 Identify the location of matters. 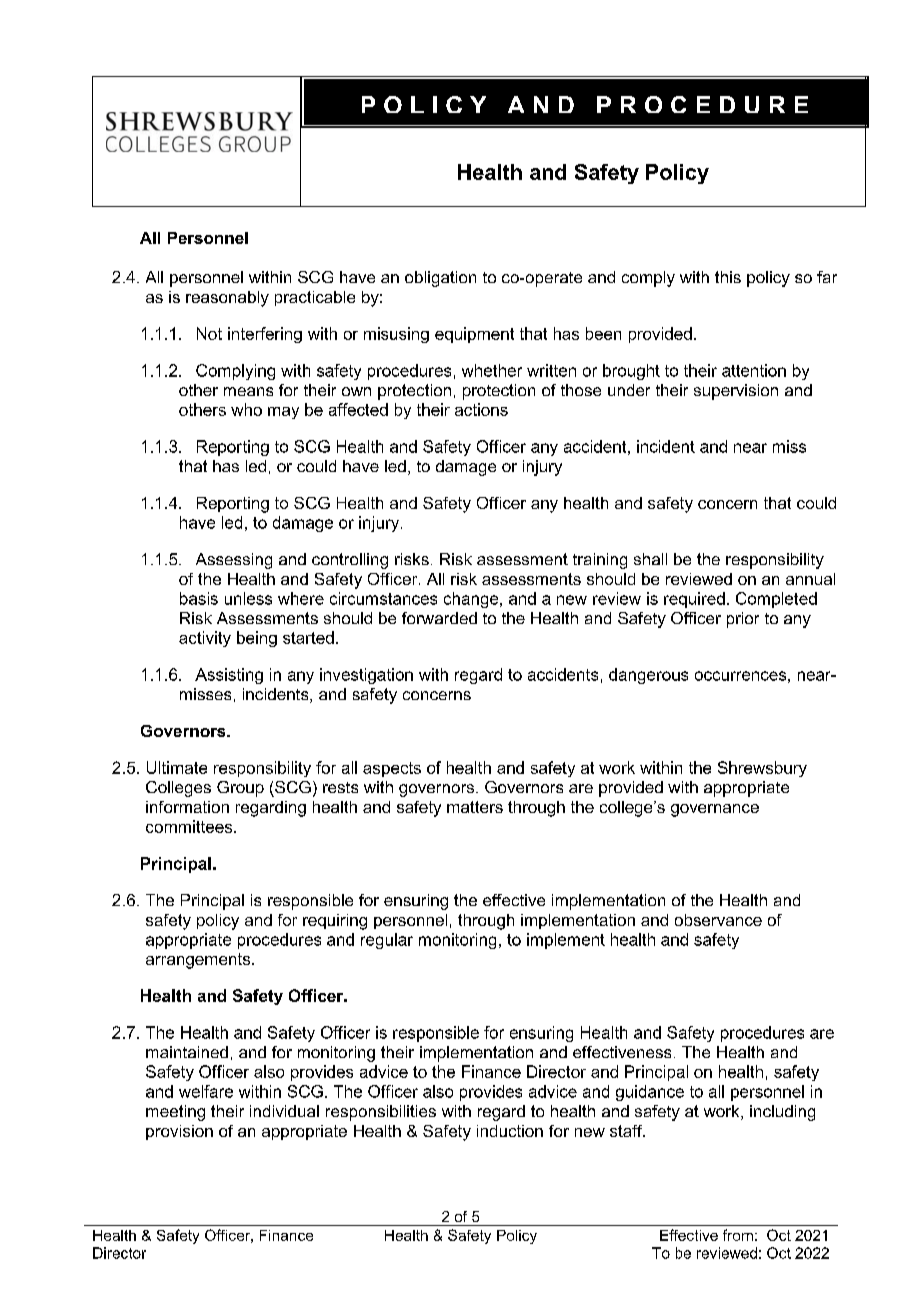
(475, 807).
